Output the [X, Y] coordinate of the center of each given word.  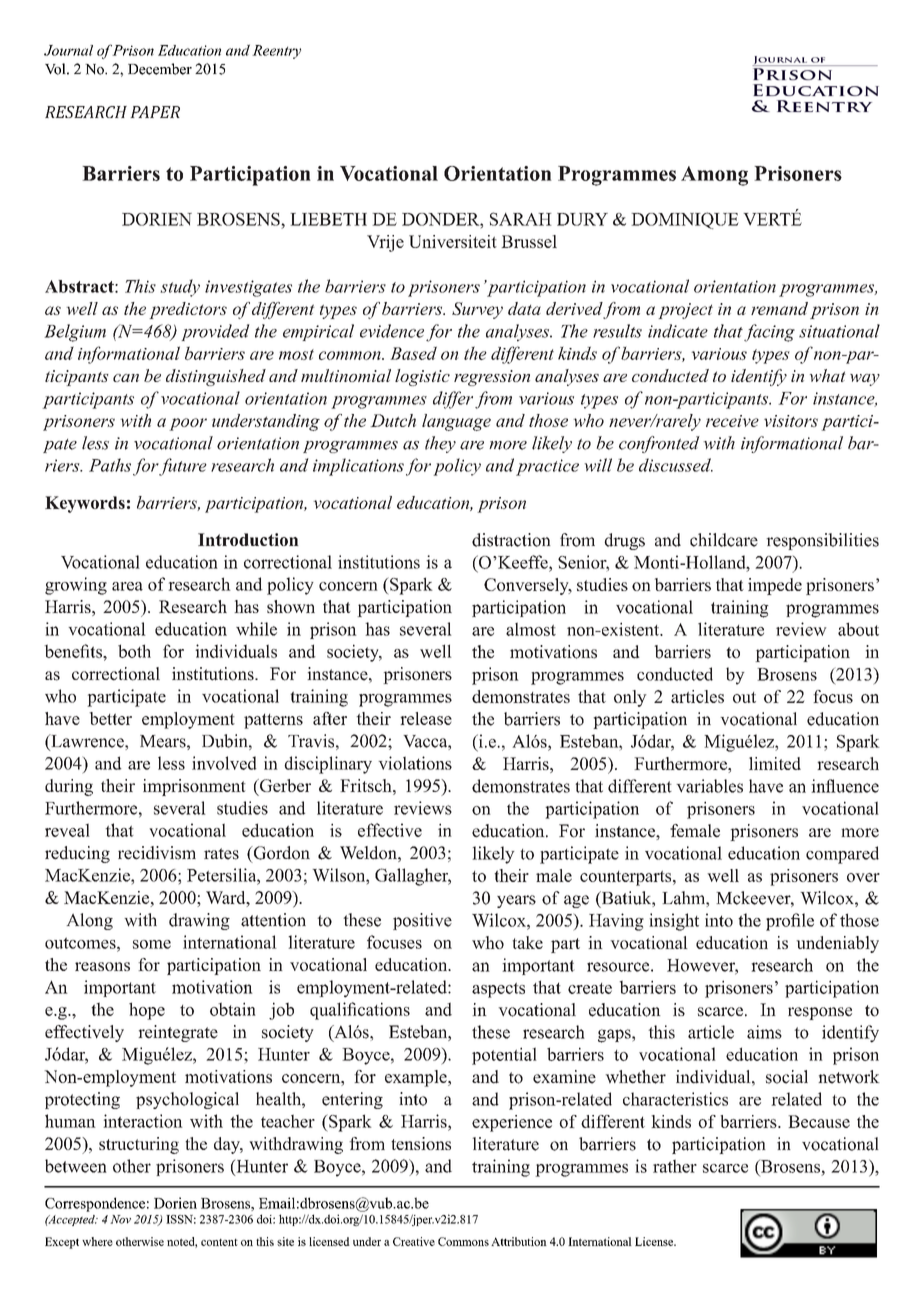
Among [714, 176]
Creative [414, 1241]
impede [775, 586]
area [127, 586]
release [426, 718]
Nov [120, 1219]
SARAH [521, 219]
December [160, 69]
